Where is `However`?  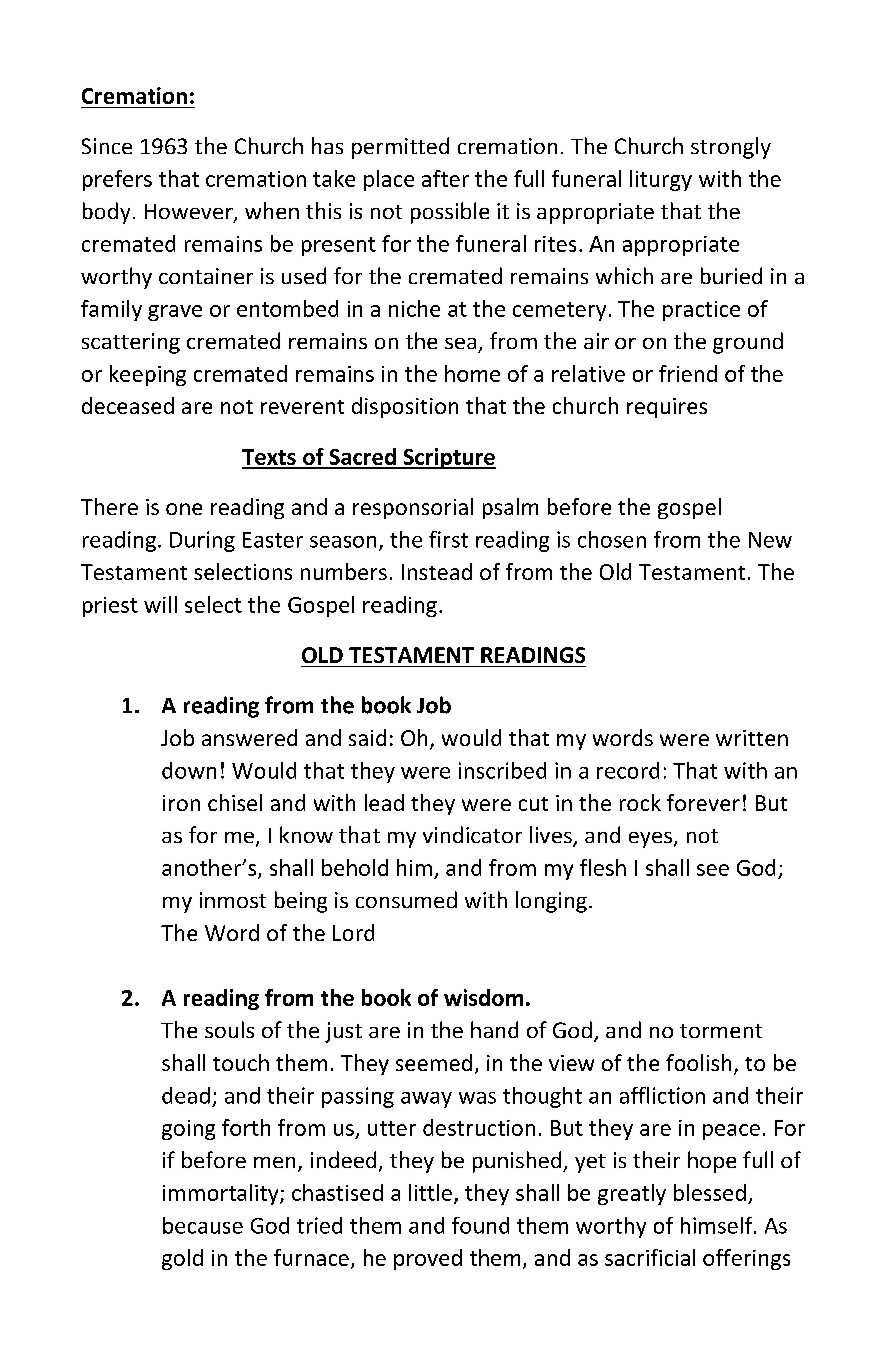
However is located at coordinates (190, 213).
